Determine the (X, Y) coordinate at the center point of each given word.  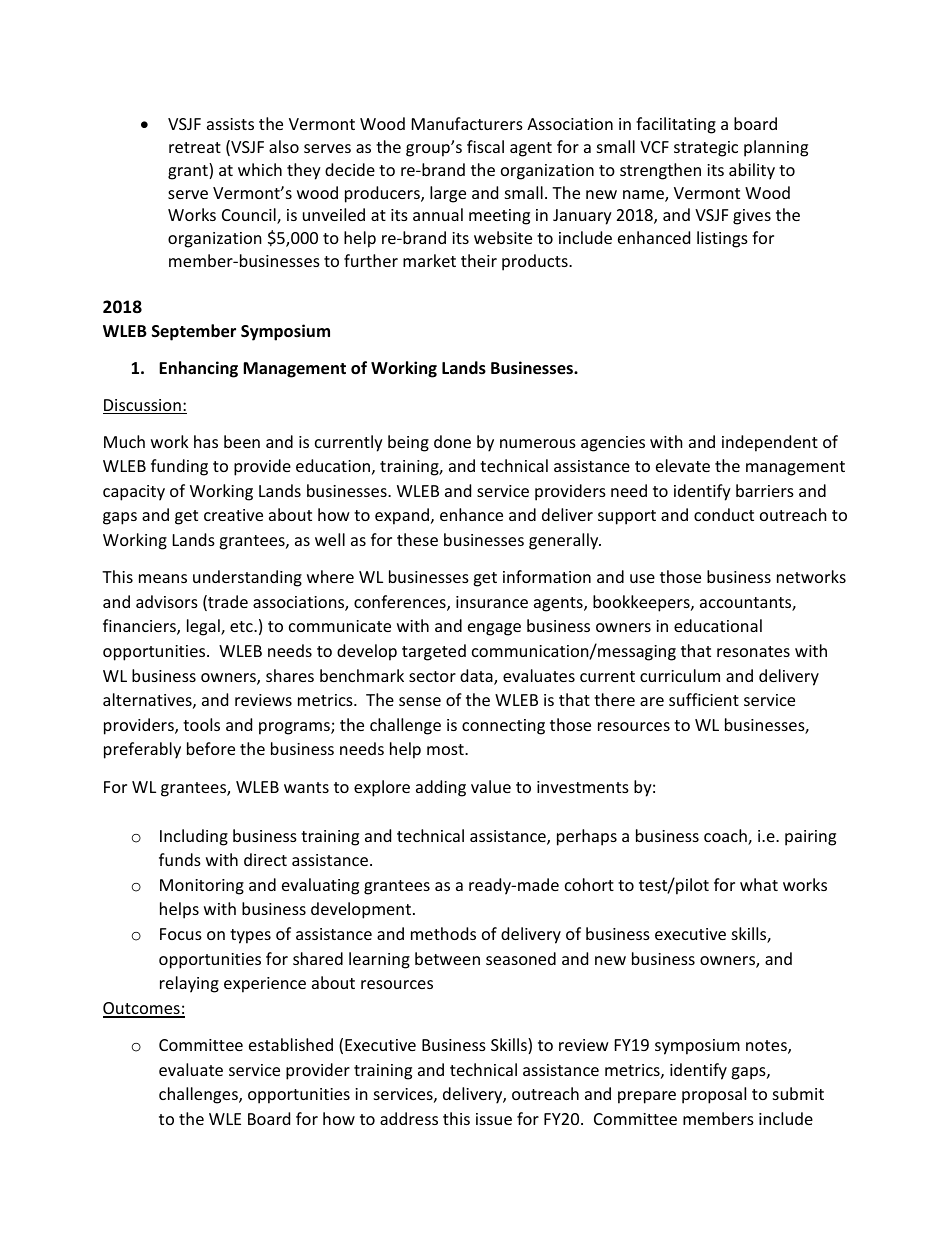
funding (179, 467)
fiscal (485, 146)
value (491, 786)
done (452, 441)
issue (494, 1119)
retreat (195, 147)
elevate (683, 465)
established (291, 1044)
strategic (706, 149)
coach (726, 837)
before (211, 748)
